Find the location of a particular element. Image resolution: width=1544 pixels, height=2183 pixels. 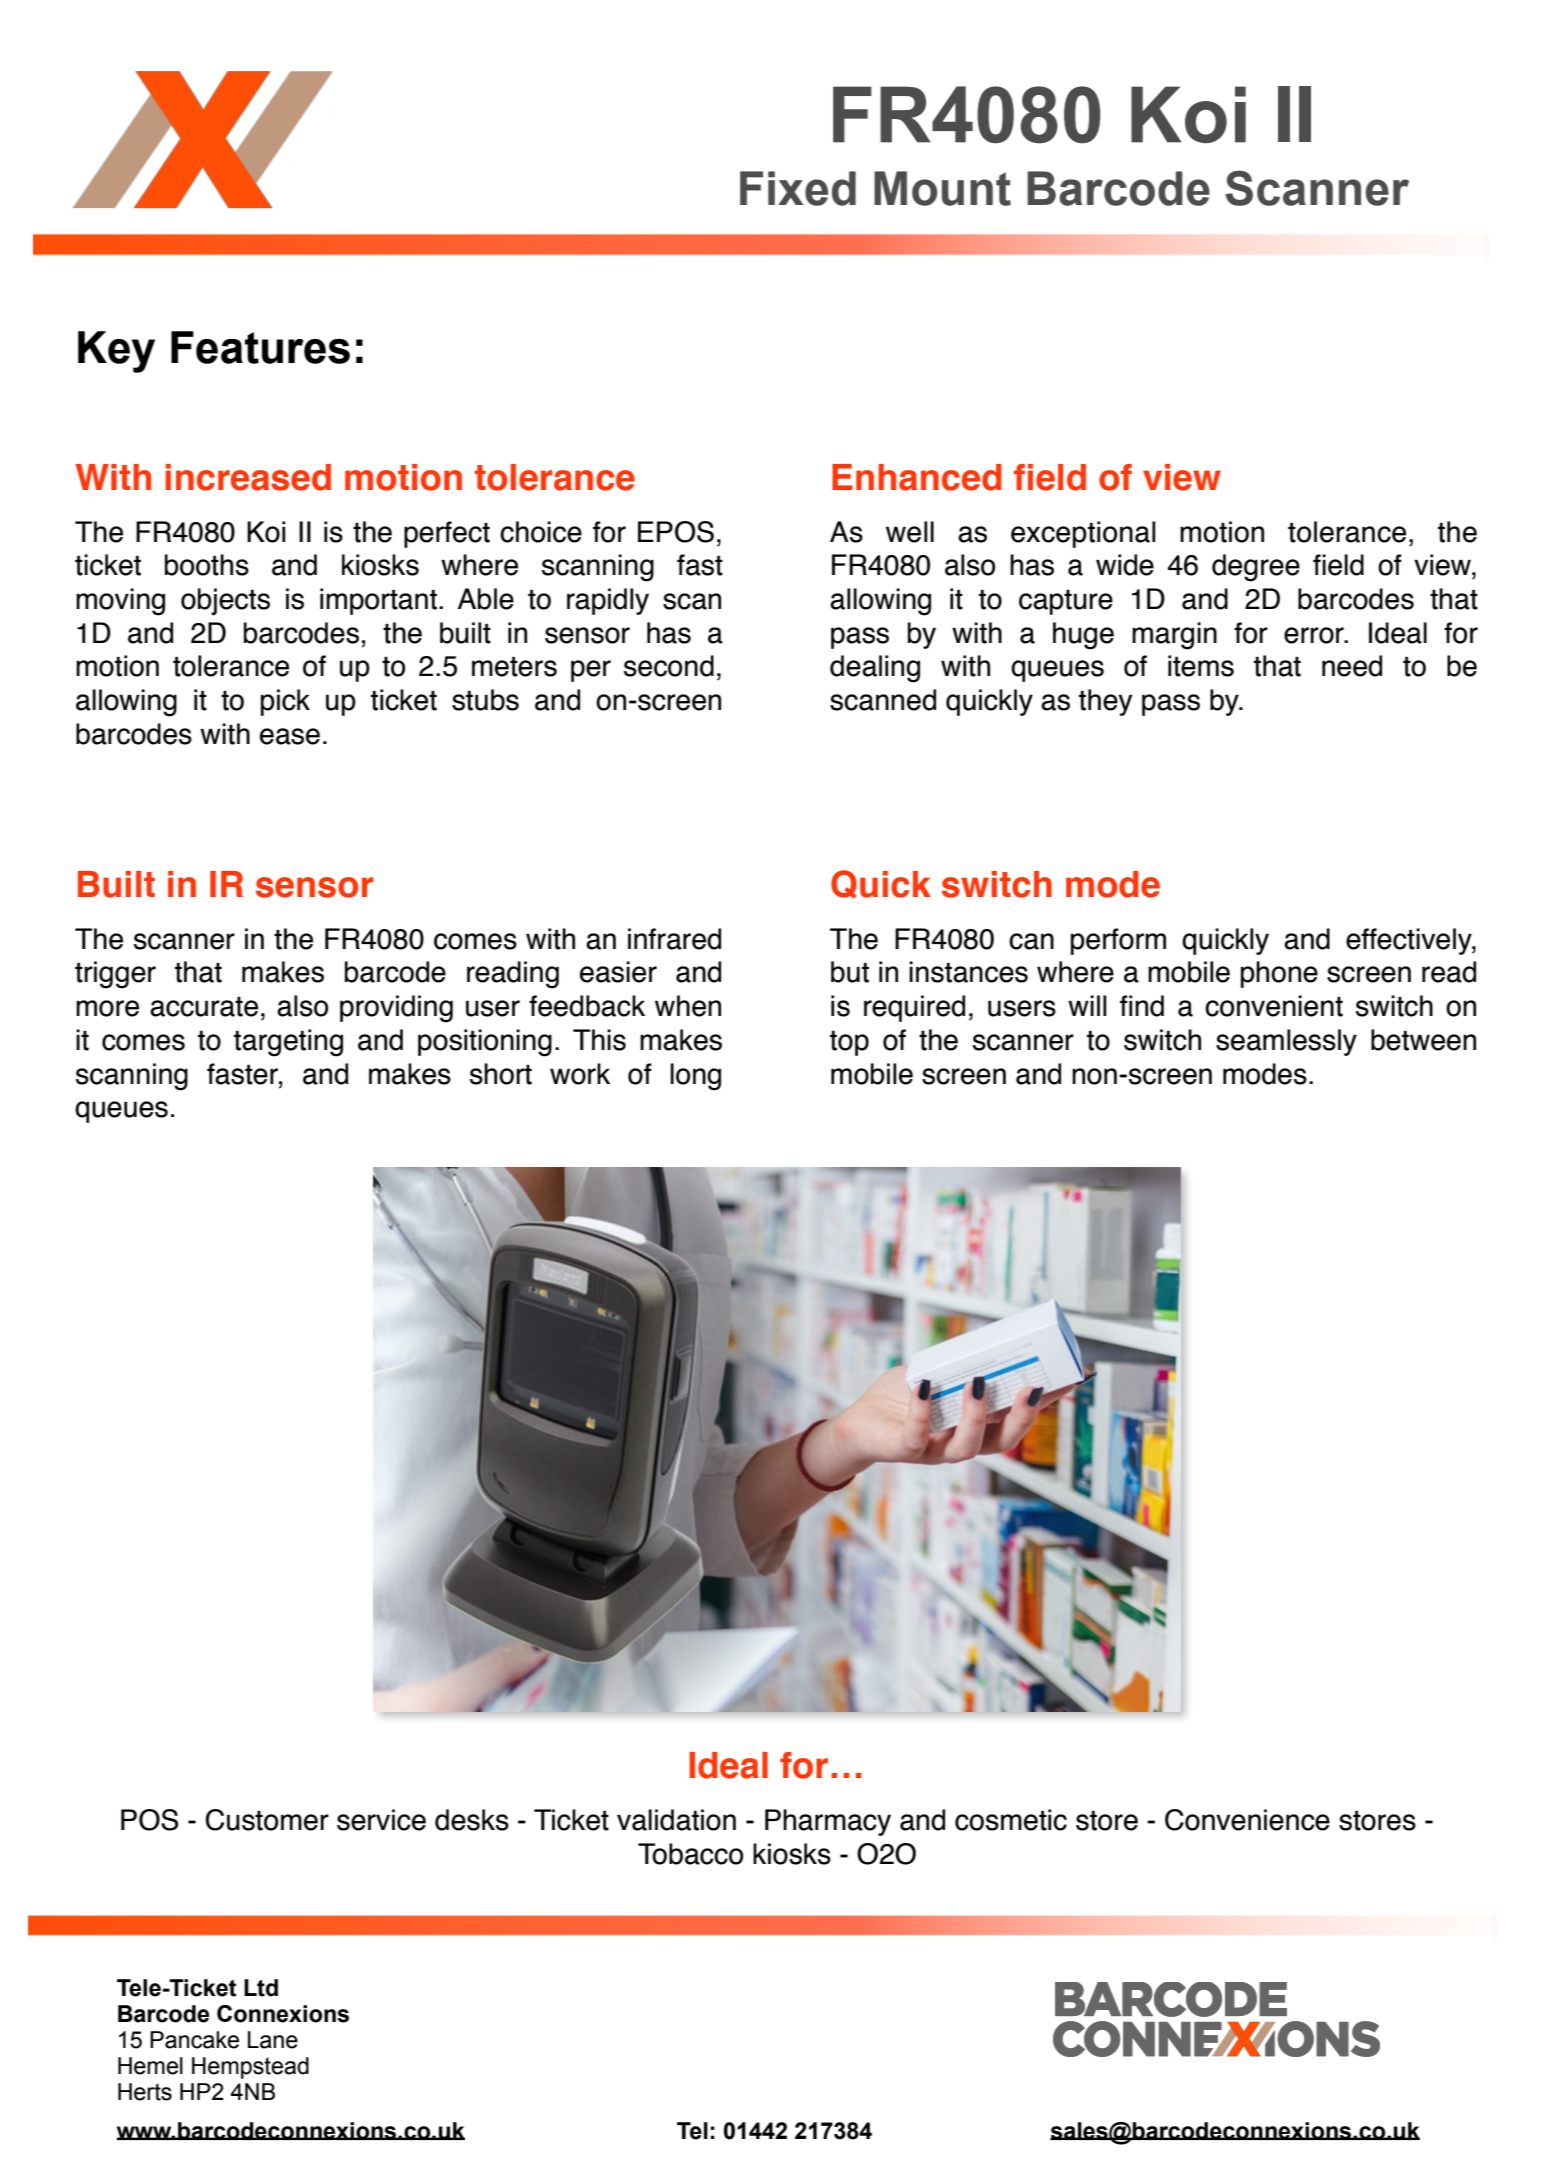

pick is located at coordinates (285, 702).
